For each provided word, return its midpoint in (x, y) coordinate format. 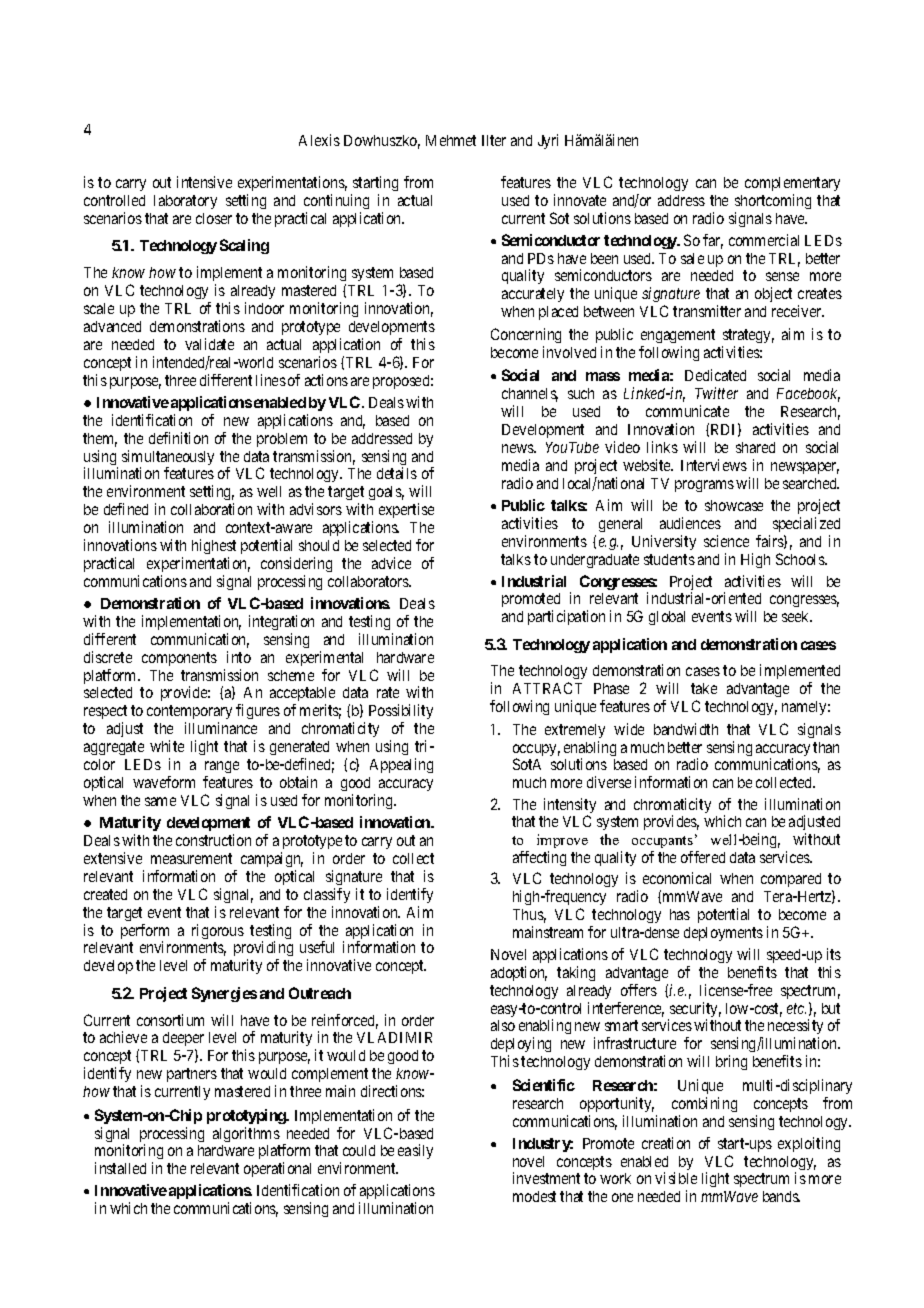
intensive (204, 182)
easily (415, 1151)
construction (213, 840)
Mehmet (451, 140)
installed (120, 1168)
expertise (406, 510)
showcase (734, 505)
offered (703, 857)
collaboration (211, 509)
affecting (539, 858)
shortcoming (773, 201)
